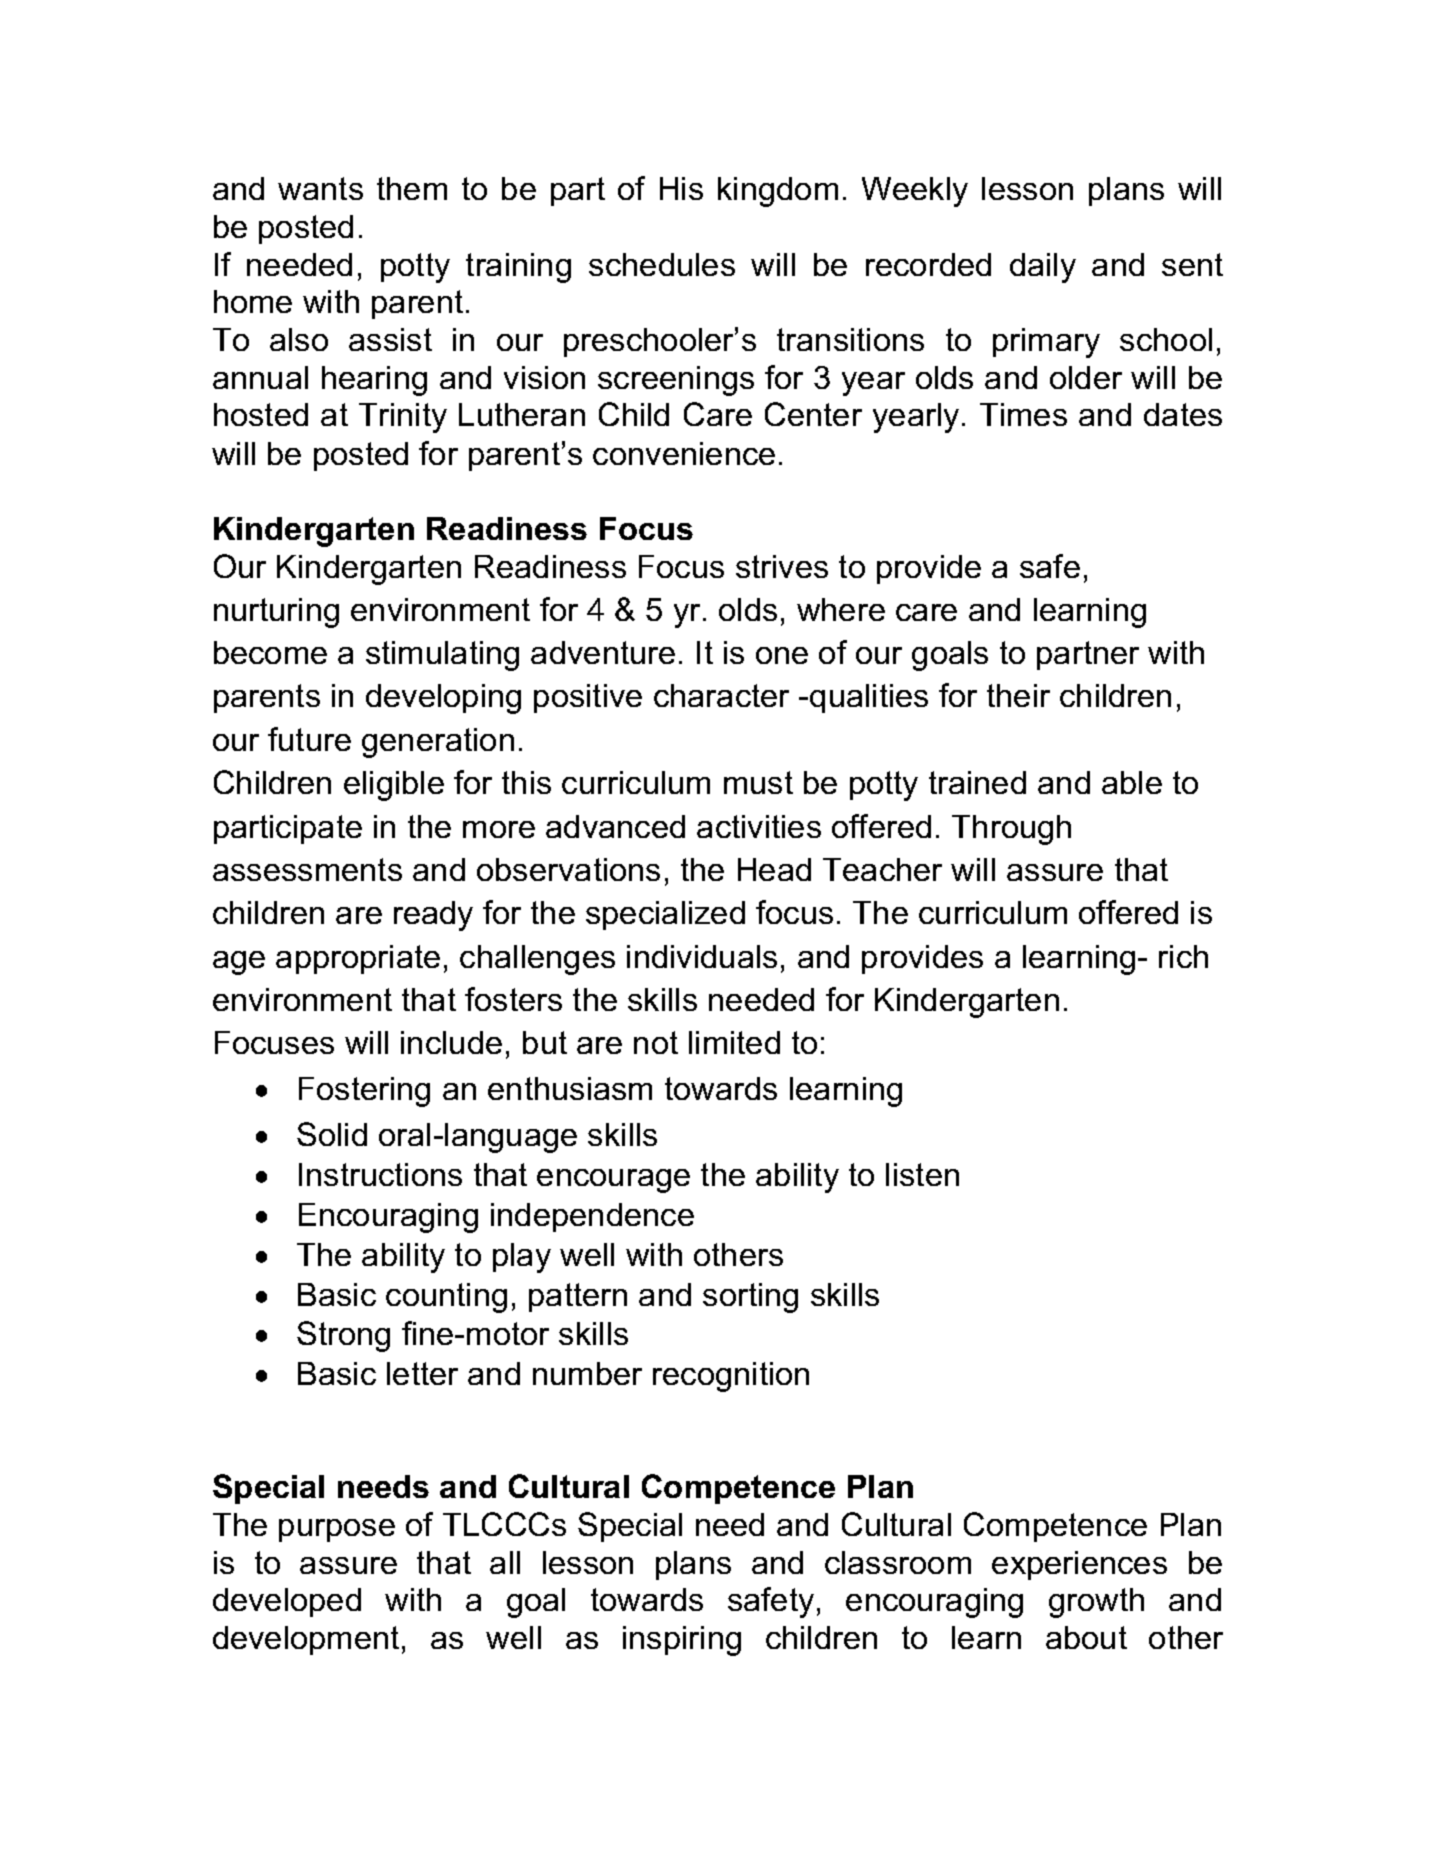  Describe the element at coordinates (662, 264) in the image. I see `schedules` at that location.
